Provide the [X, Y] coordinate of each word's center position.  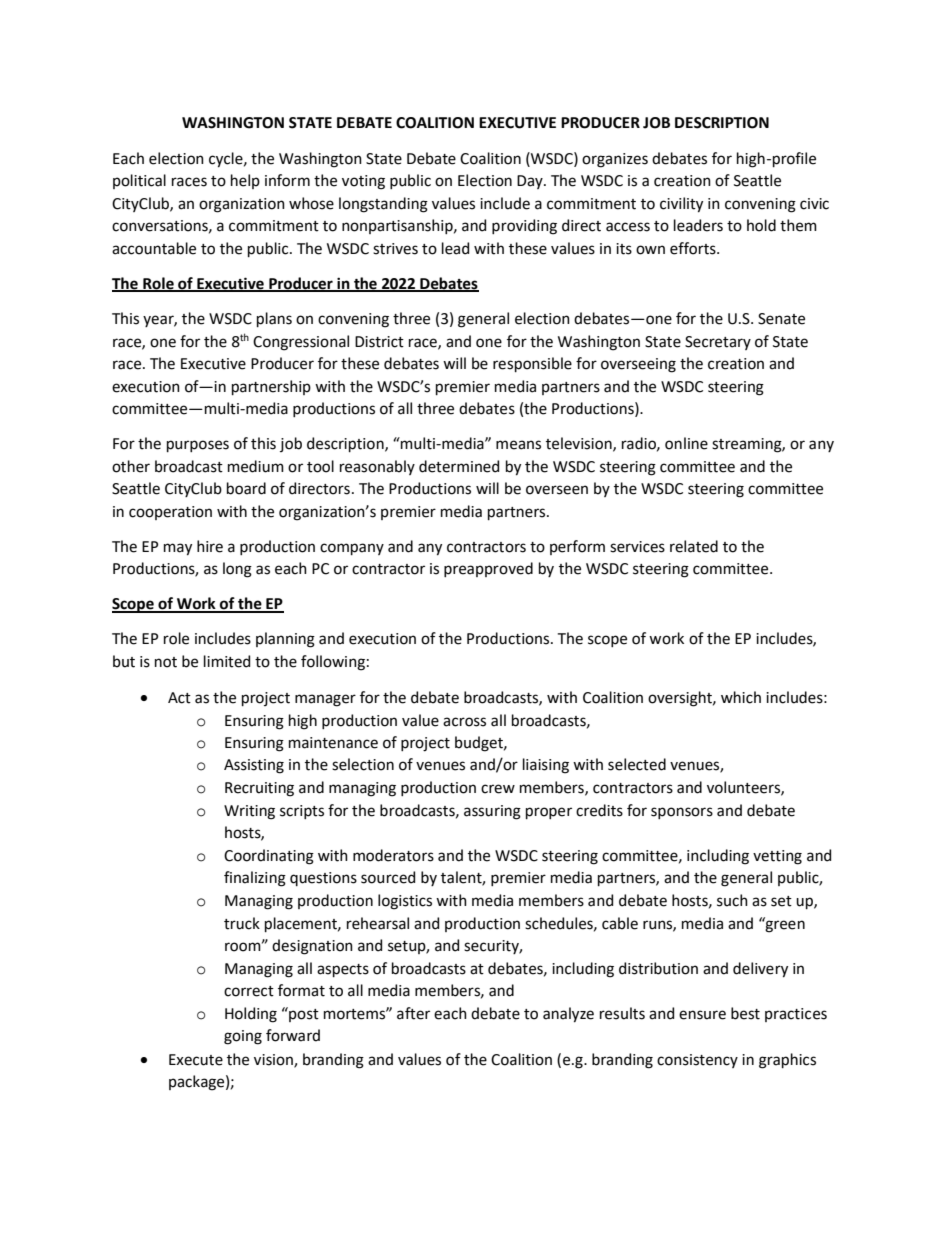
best [745, 1013]
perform [577, 547]
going [243, 1037]
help [245, 181]
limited [227, 661]
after [413, 1013]
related [694, 546]
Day [531, 182]
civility [681, 205]
